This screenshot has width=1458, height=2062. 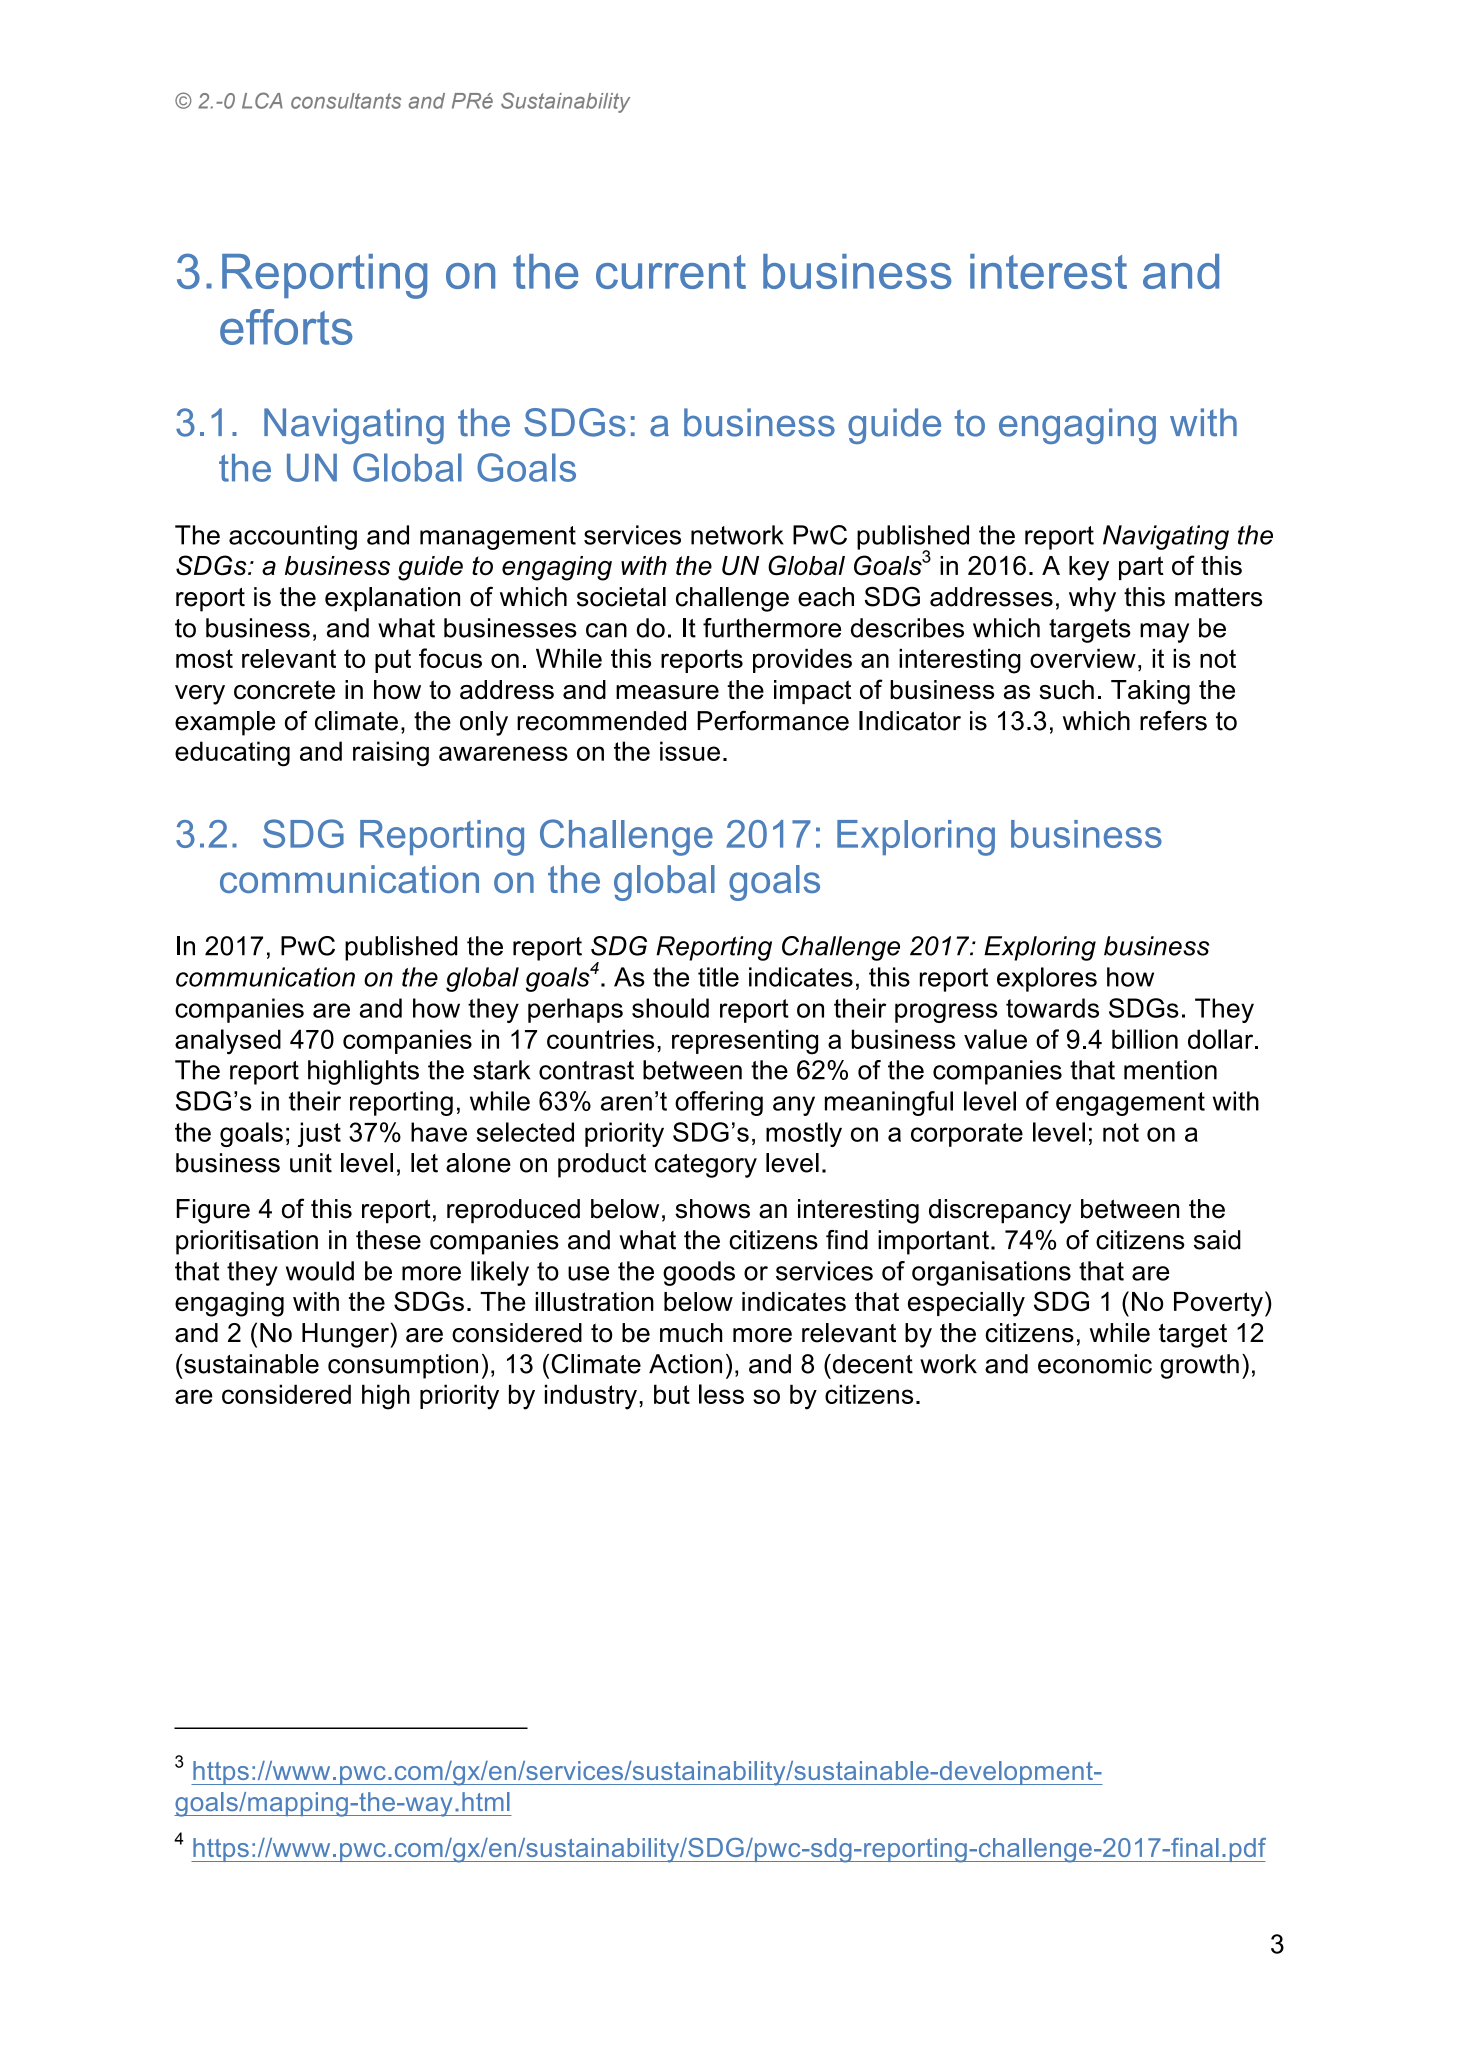 I want to click on current, so click(x=671, y=272).
